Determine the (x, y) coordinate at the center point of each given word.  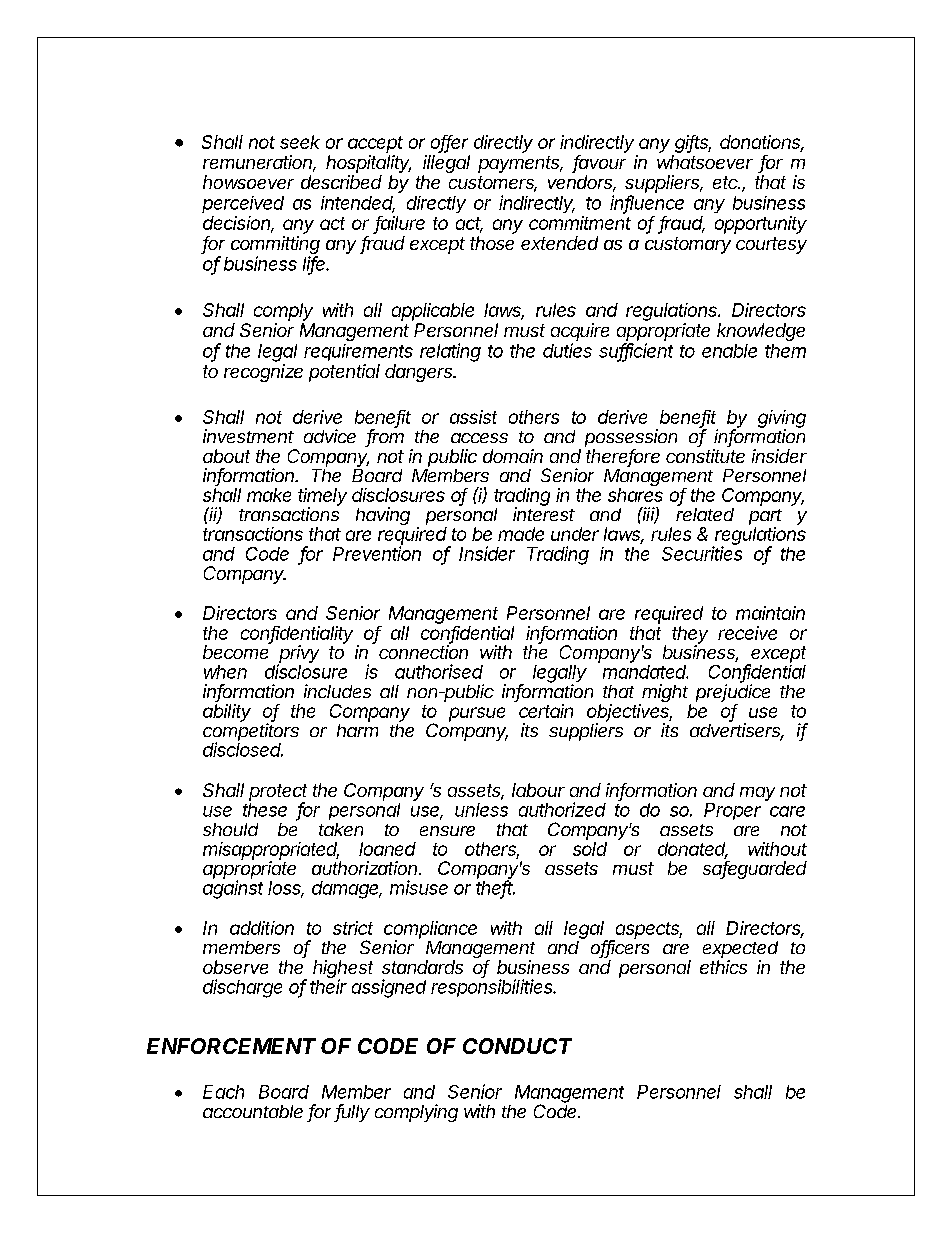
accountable (253, 1111)
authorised (439, 671)
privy (298, 655)
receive (747, 633)
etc (726, 182)
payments (520, 164)
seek (300, 142)
